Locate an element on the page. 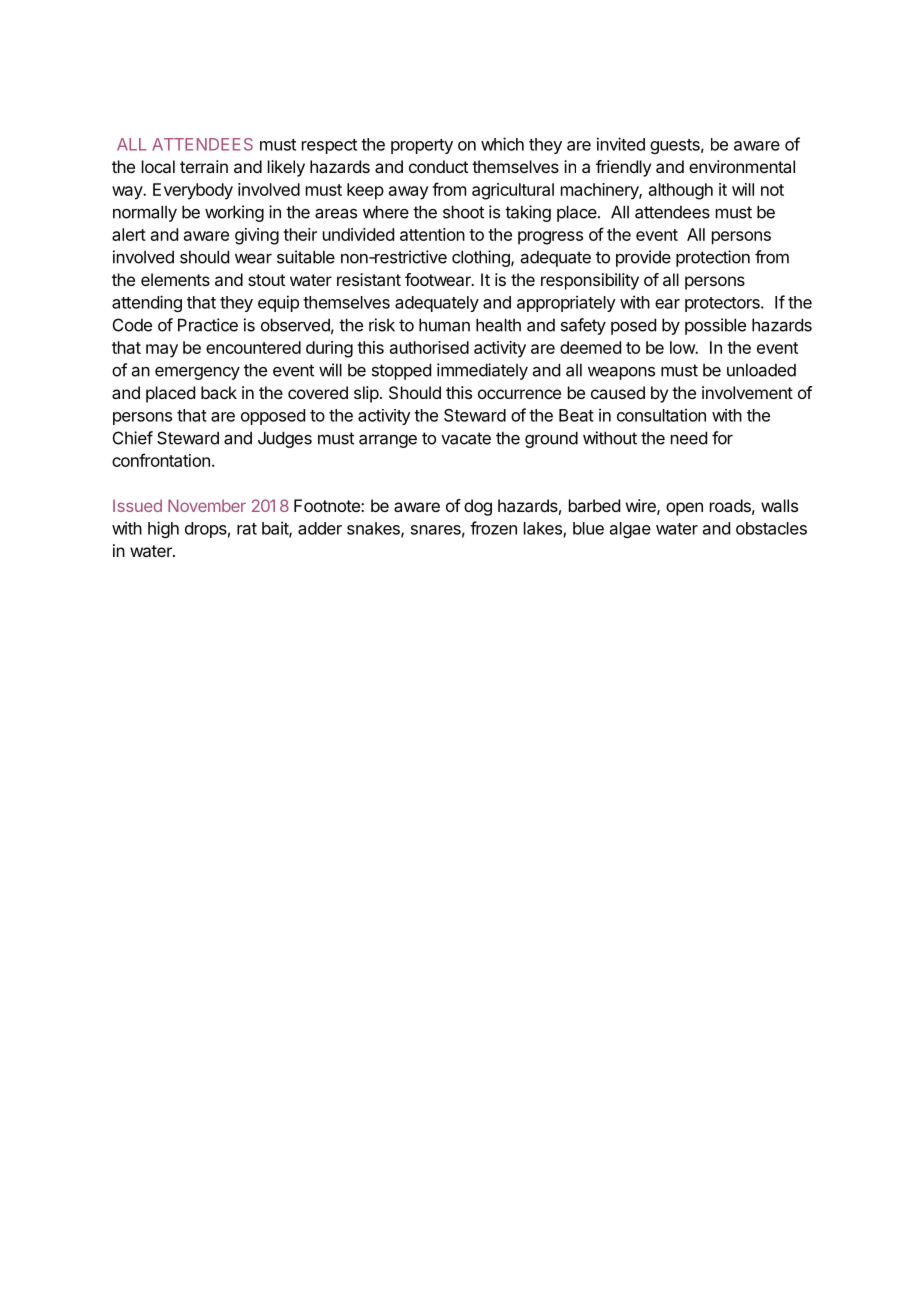  dog is located at coordinates (478, 507).
